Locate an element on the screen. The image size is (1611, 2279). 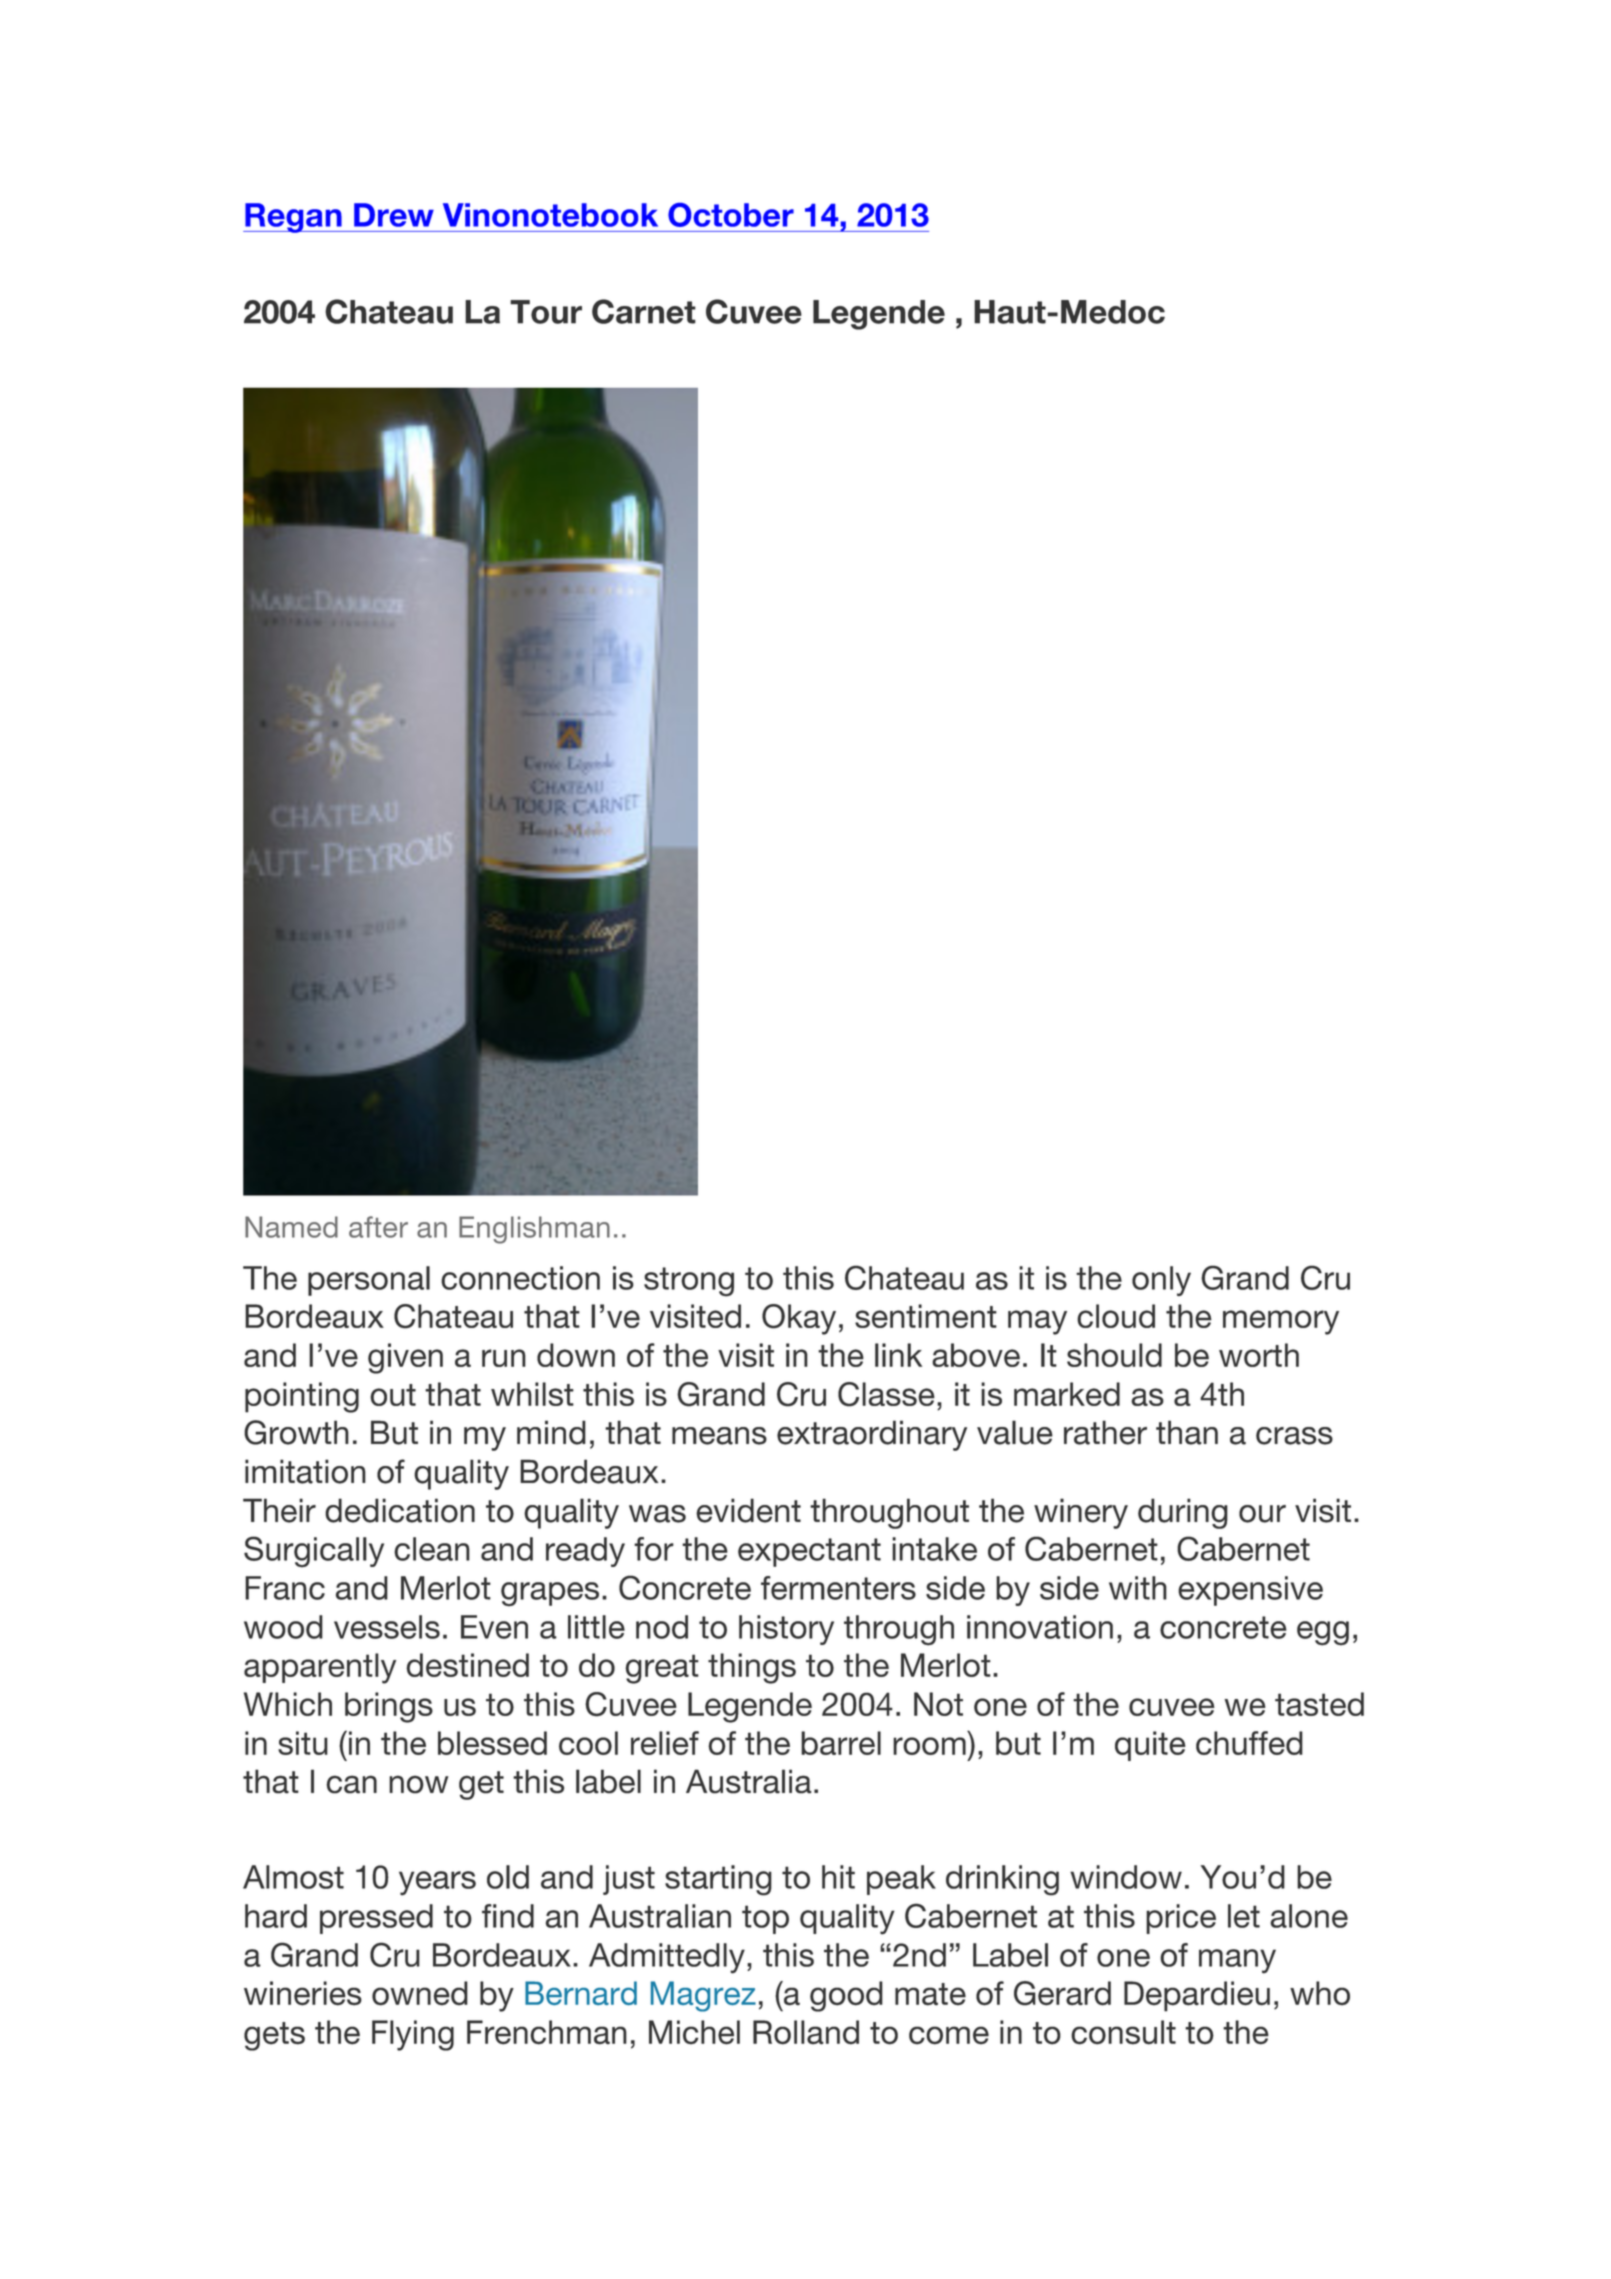
October is located at coordinates (731, 215).
